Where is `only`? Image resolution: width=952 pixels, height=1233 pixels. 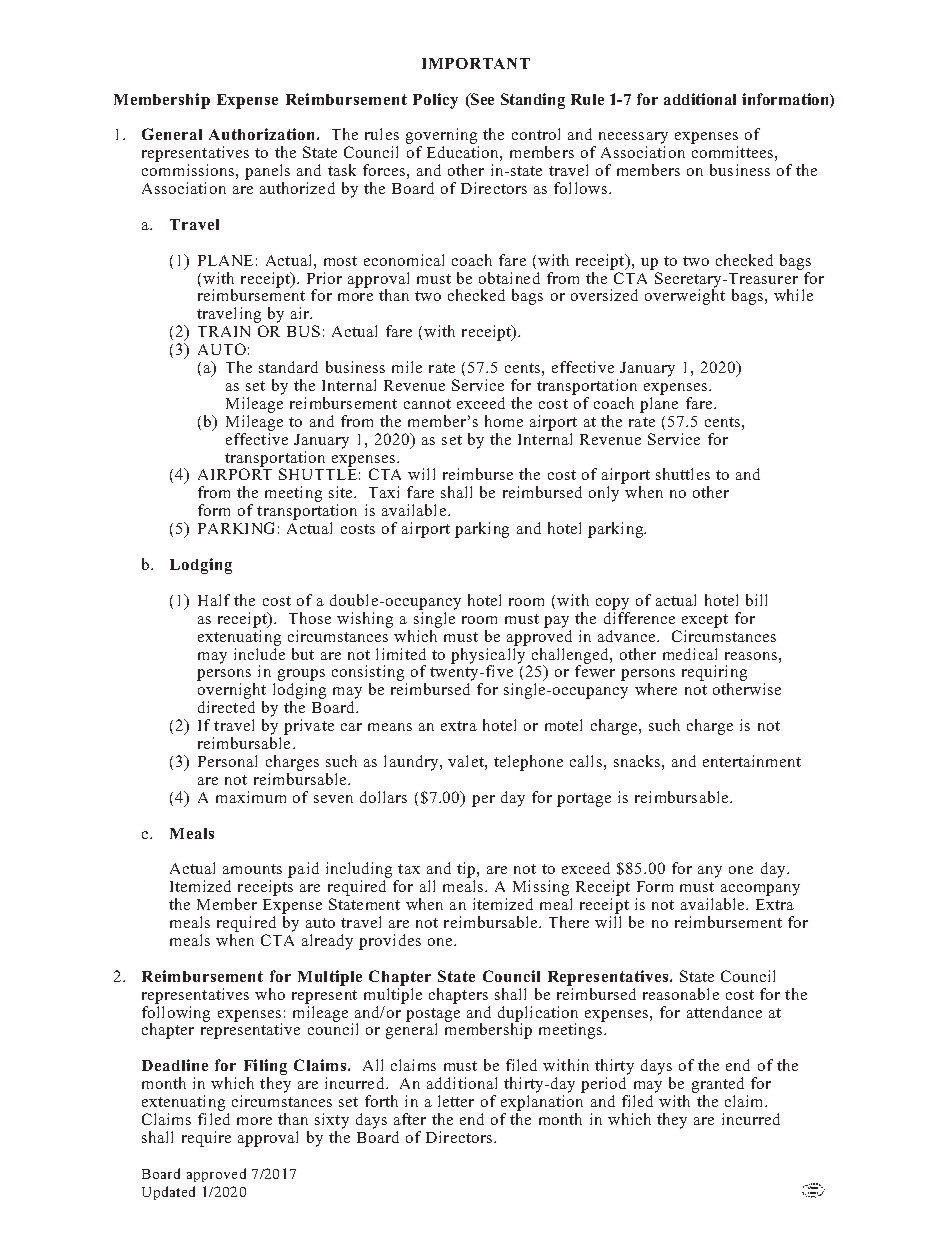
only is located at coordinates (604, 494).
